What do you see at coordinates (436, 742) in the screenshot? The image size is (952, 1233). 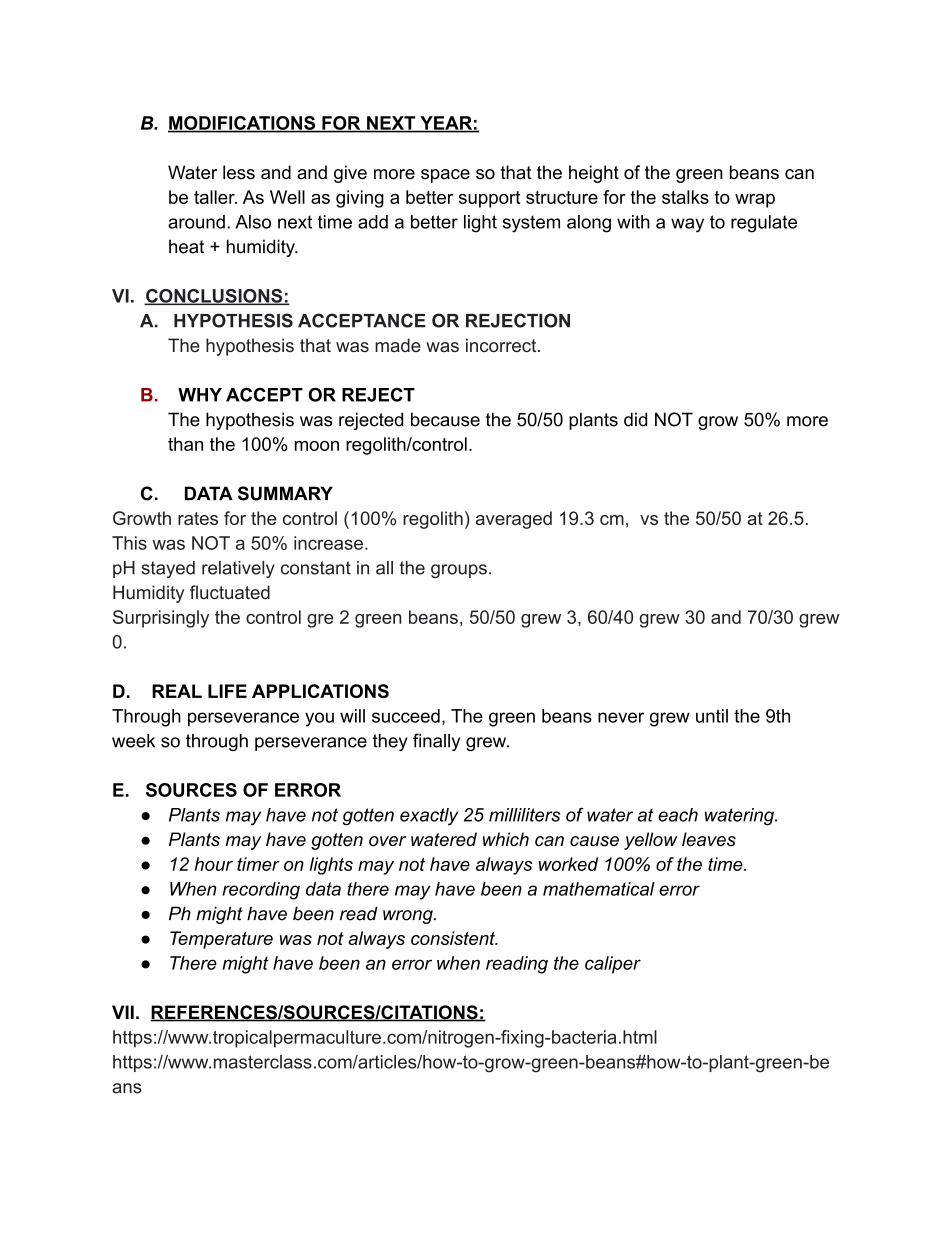 I see `finally` at bounding box center [436, 742].
